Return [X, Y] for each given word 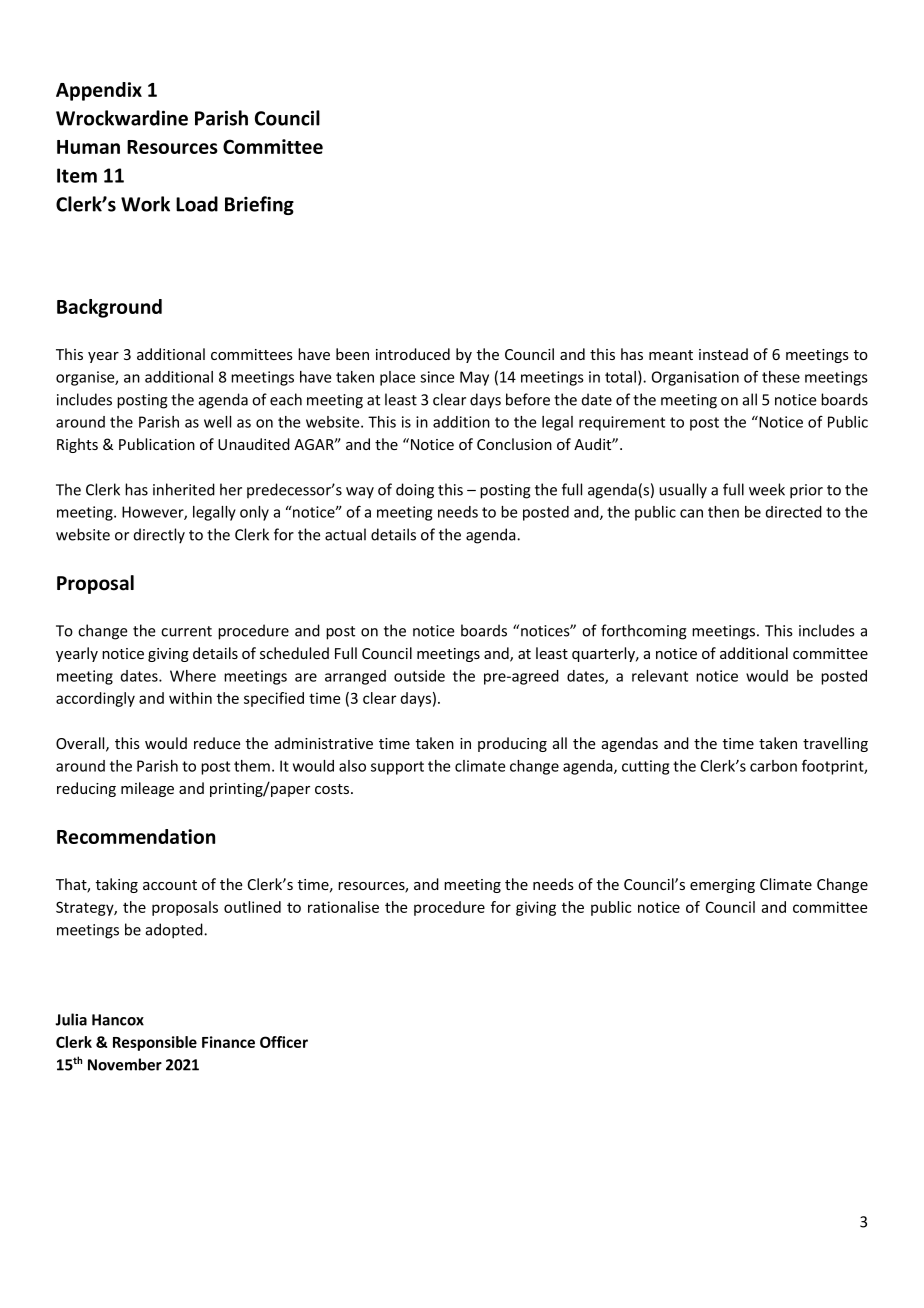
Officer [284, 1042]
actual [345, 534]
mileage [147, 789]
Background [109, 308]
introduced [413, 354]
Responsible [155, 1043]
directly [159, 536]
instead [723, 354]
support [397, 768]
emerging [722, 886]
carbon [773, 766]
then [723, 512]
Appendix [99, 91]
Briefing [259, 205]
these [781, 377]
